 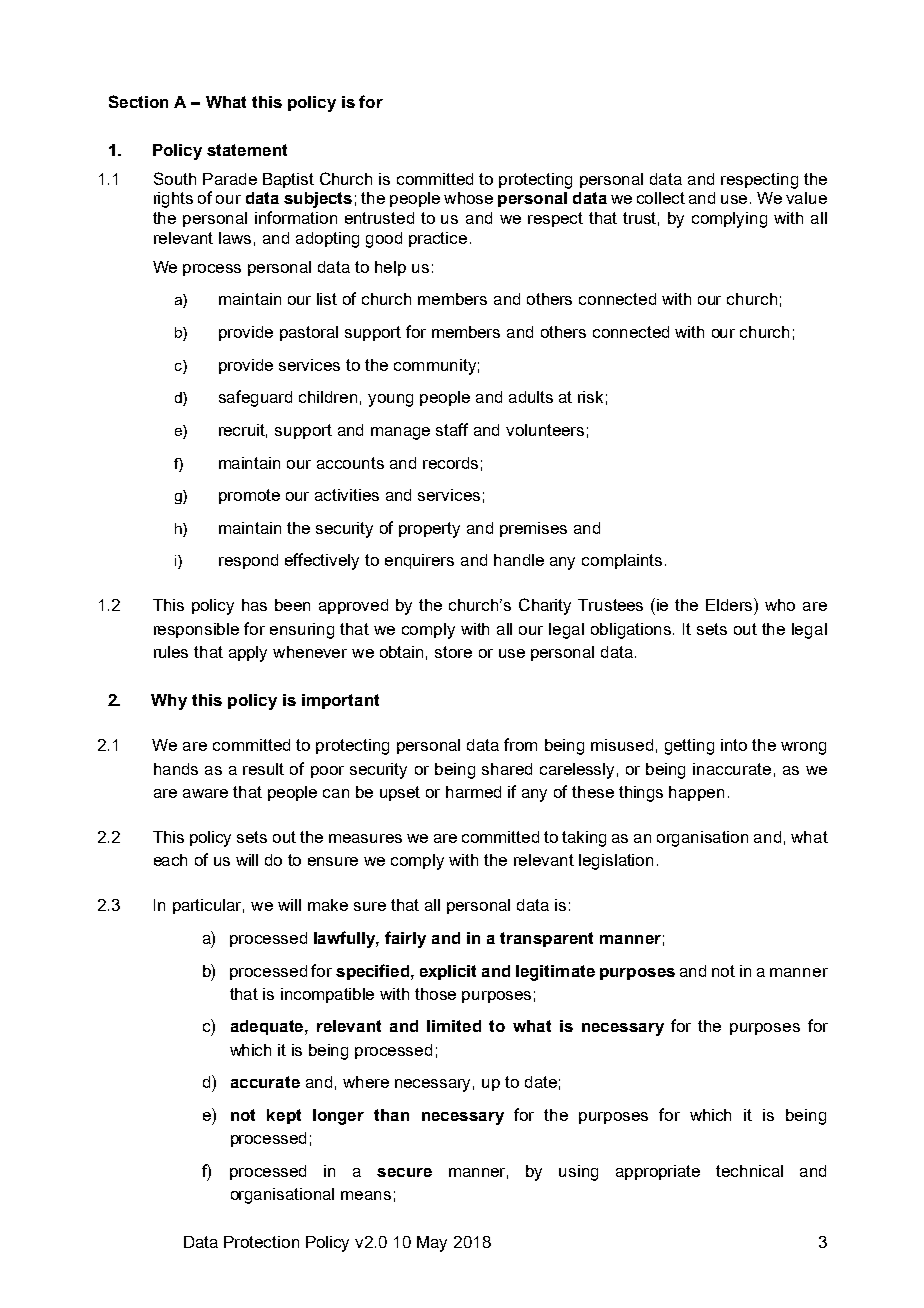 I want to click on collect, so click(x=661, y=198).
